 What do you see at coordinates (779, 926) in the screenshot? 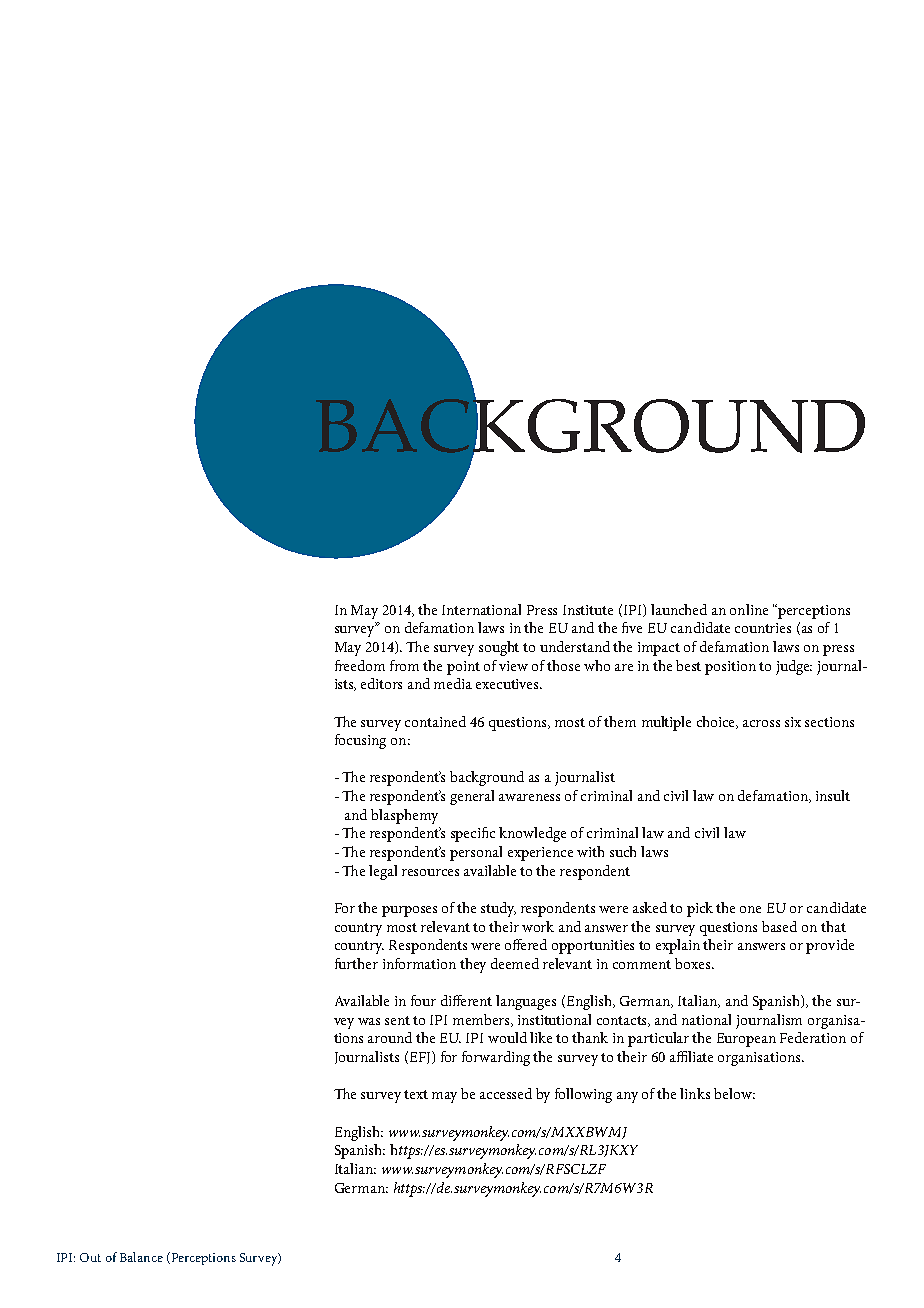
I see `based` at bounding box center [779, 926].
